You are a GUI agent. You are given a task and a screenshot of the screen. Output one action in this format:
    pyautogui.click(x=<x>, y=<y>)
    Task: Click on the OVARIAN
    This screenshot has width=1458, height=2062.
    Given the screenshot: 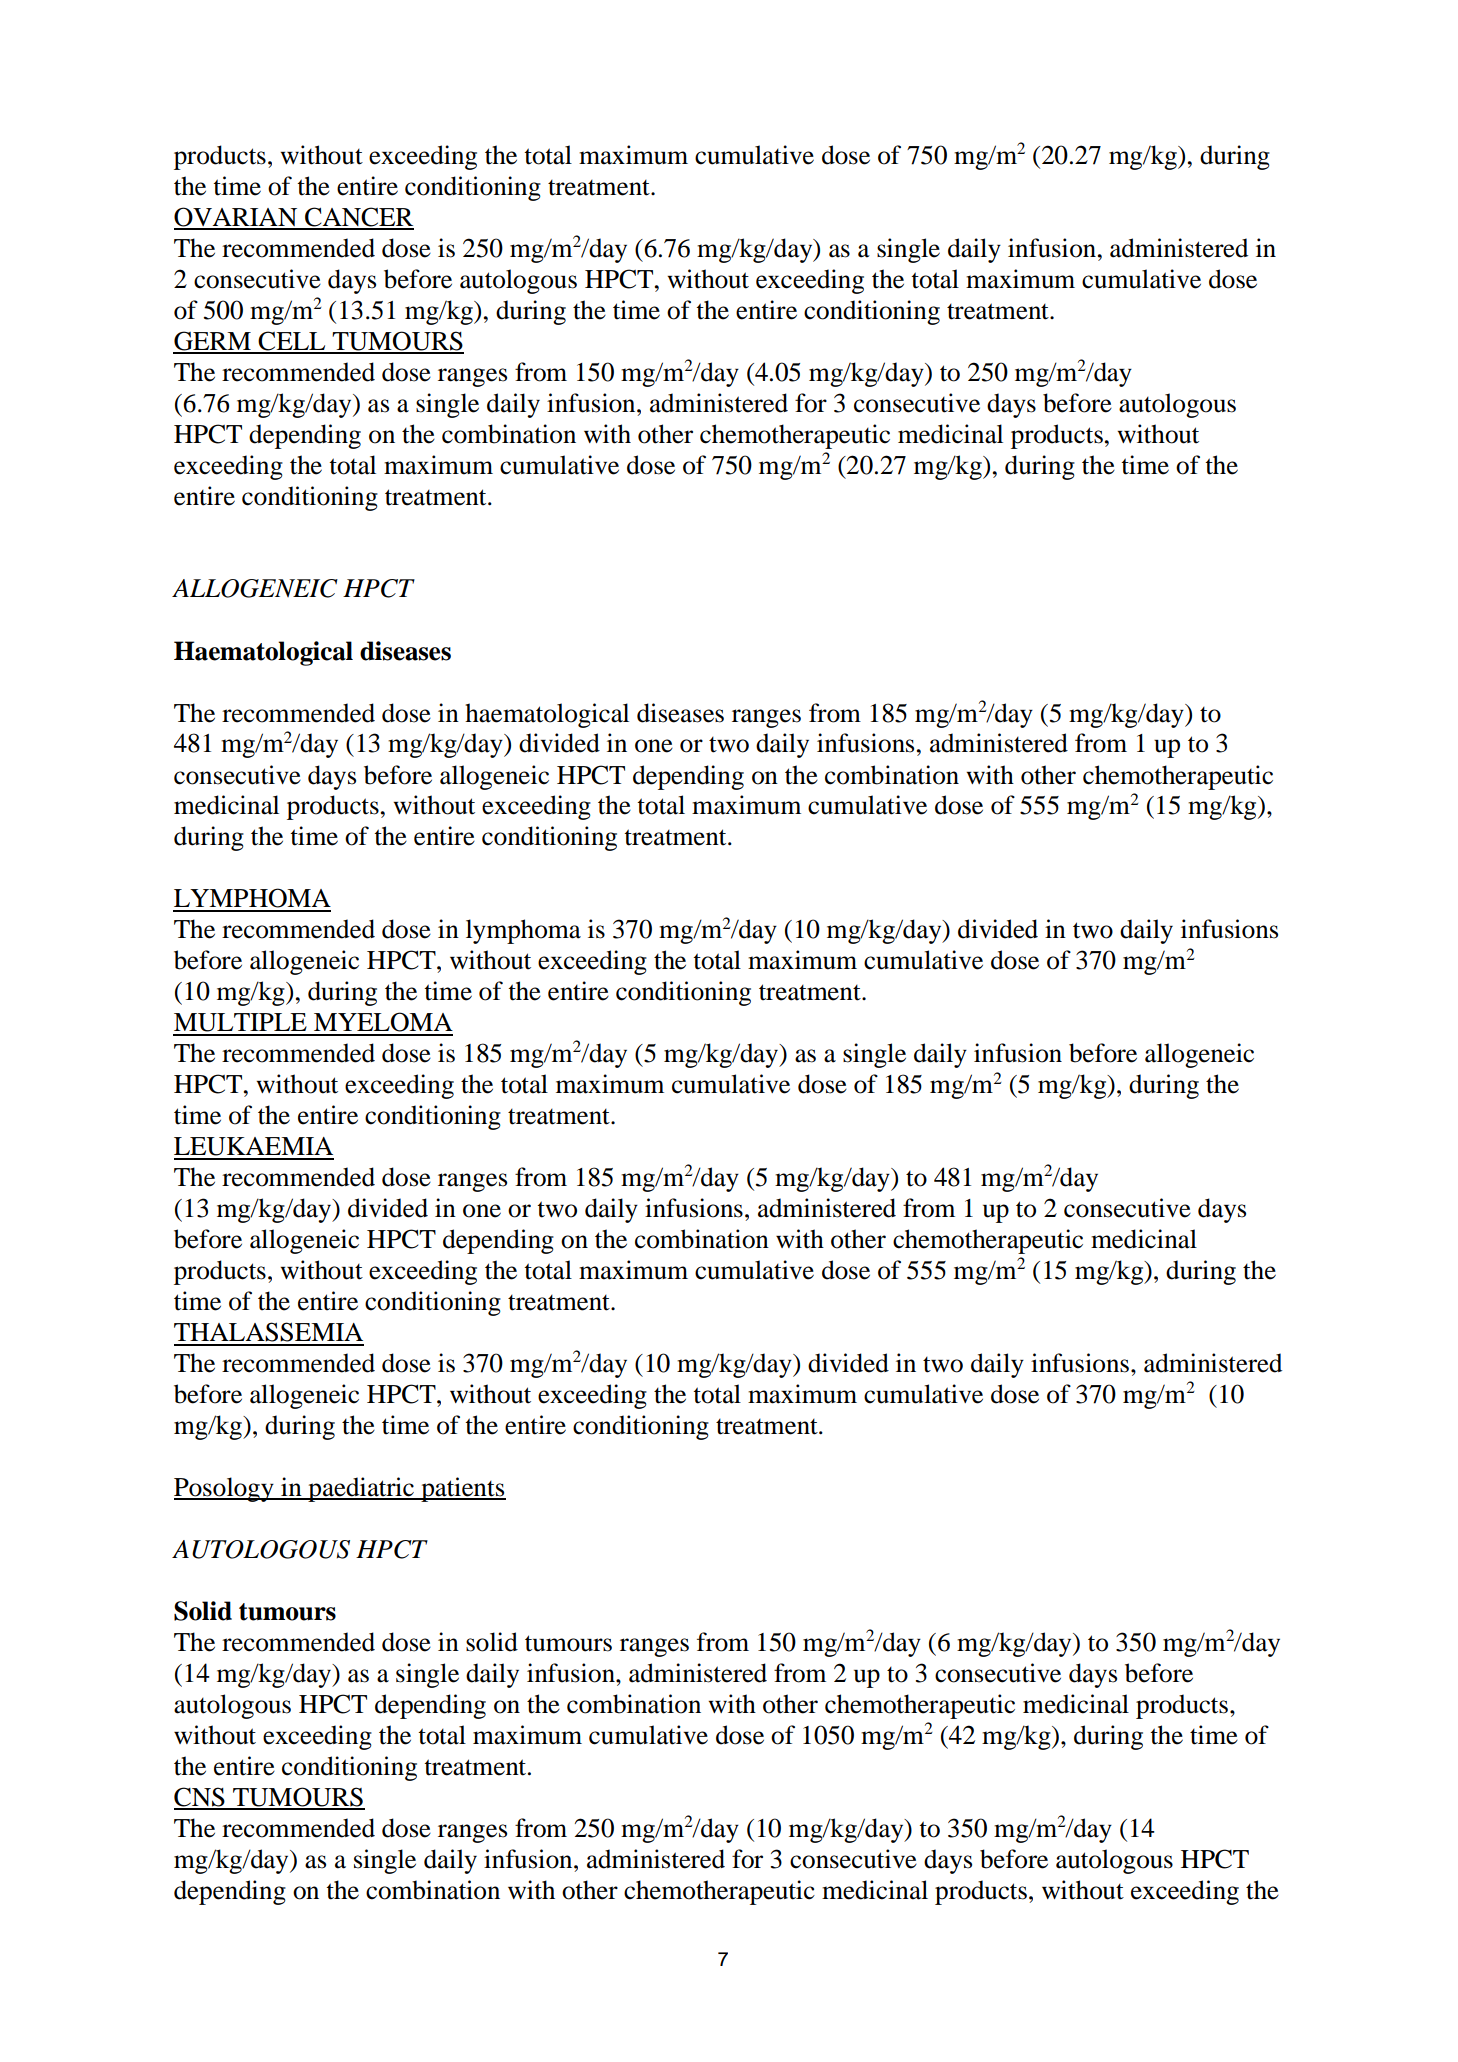 What is the action you would take?
    pyautogui.click(x=237, y=218)
